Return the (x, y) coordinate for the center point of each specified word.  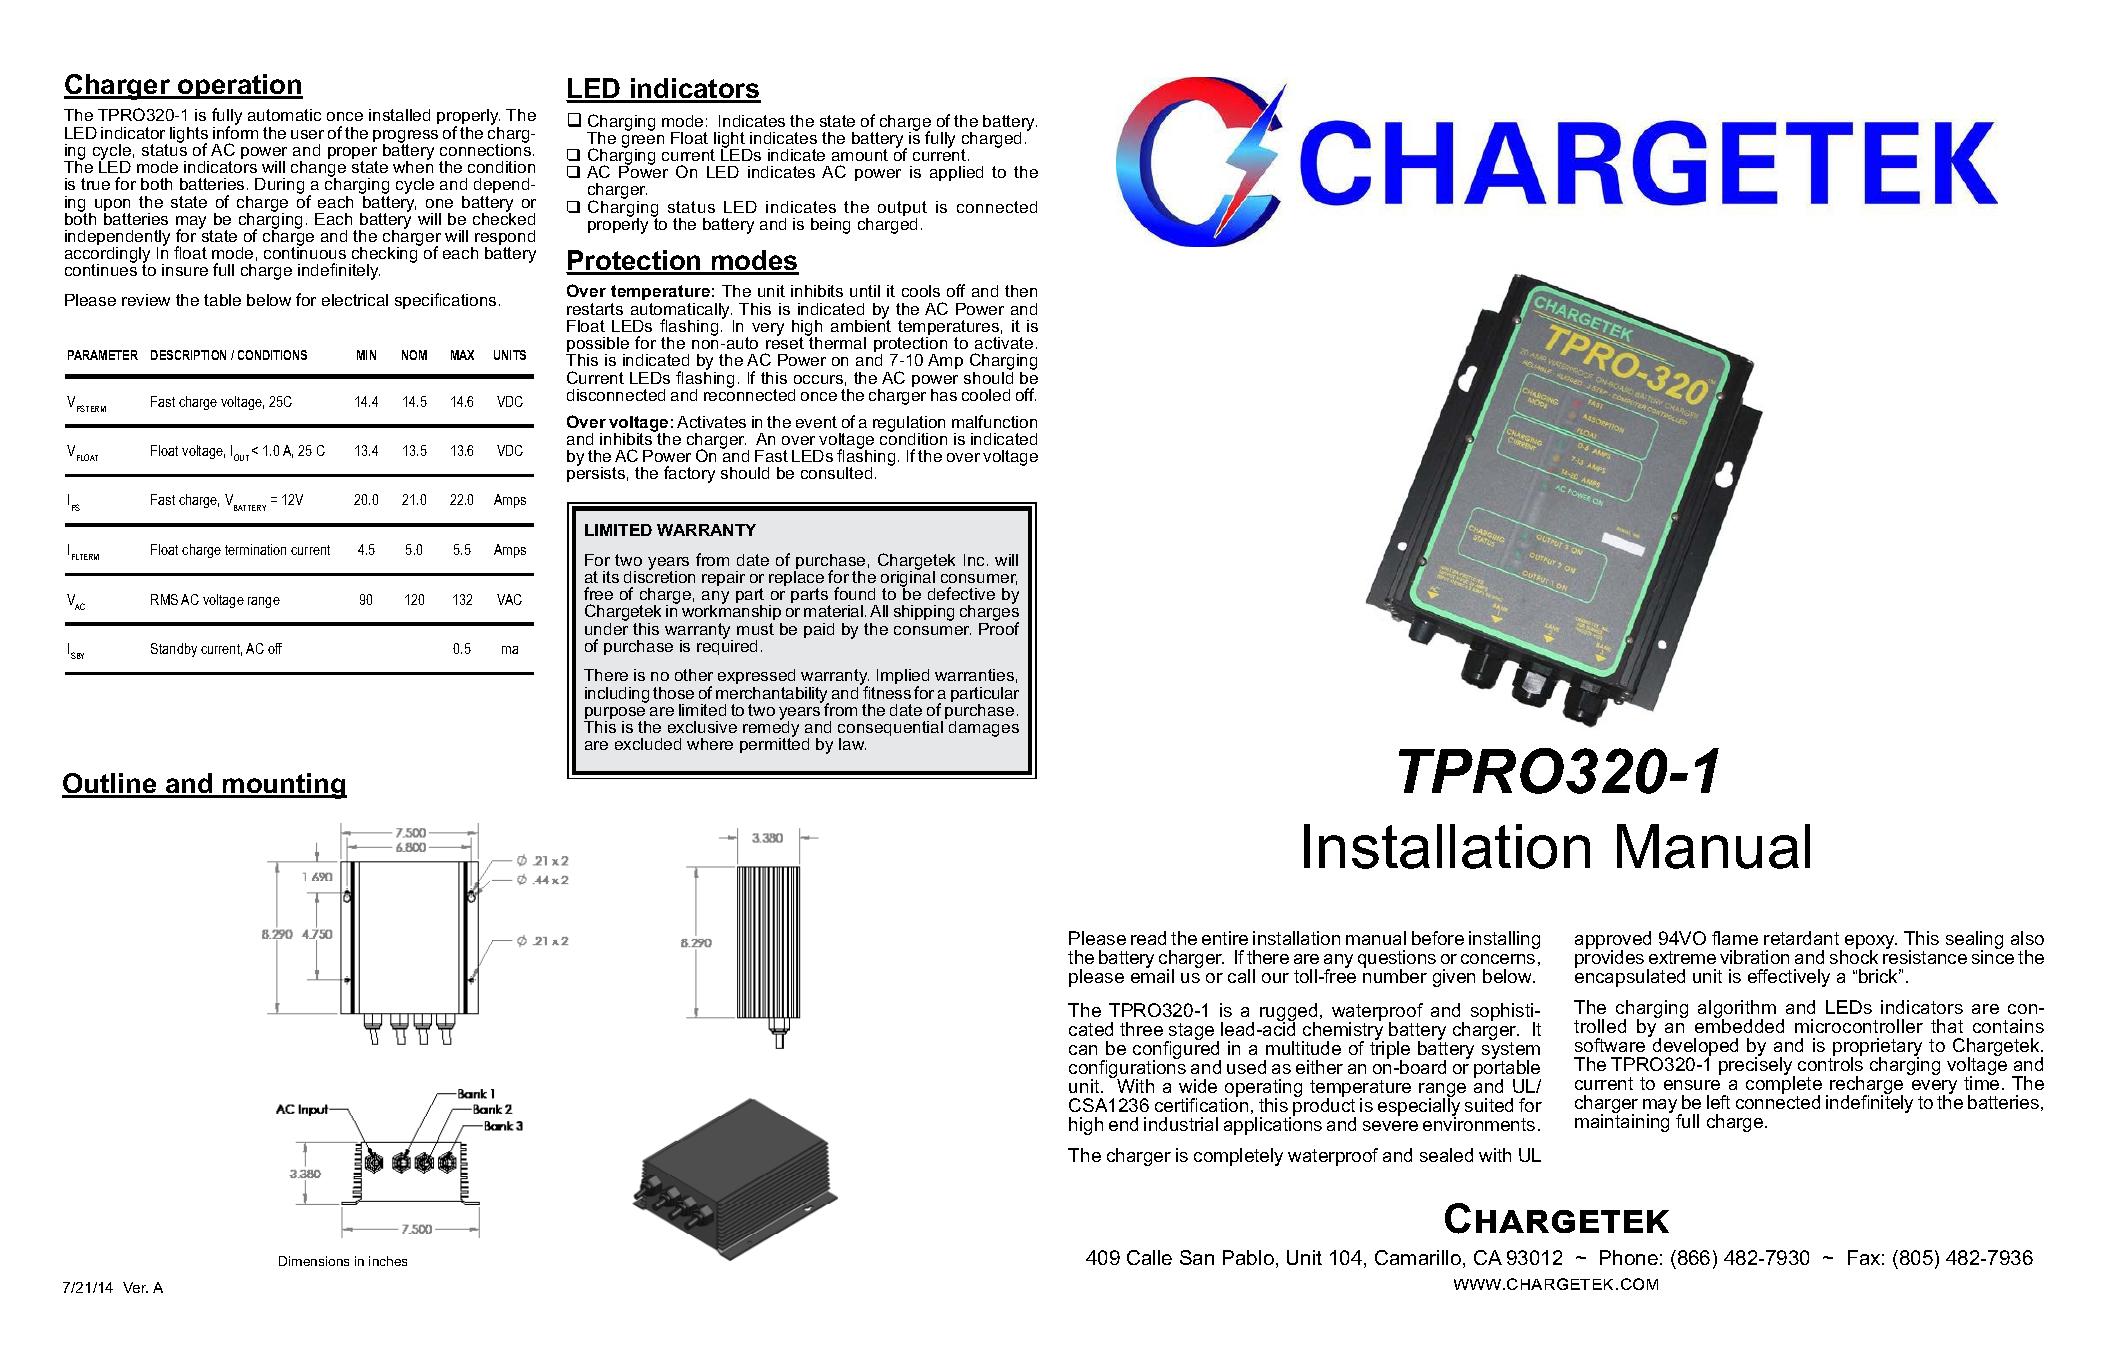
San (1197, 1257)
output (902, 210)
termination (255, 549)
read (1148, 938)
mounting (284, 786)
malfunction (994, 421)
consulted (836, 473)
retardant (1801, 938)
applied (956, 173)
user (307, 134)
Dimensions (314, 1261)
